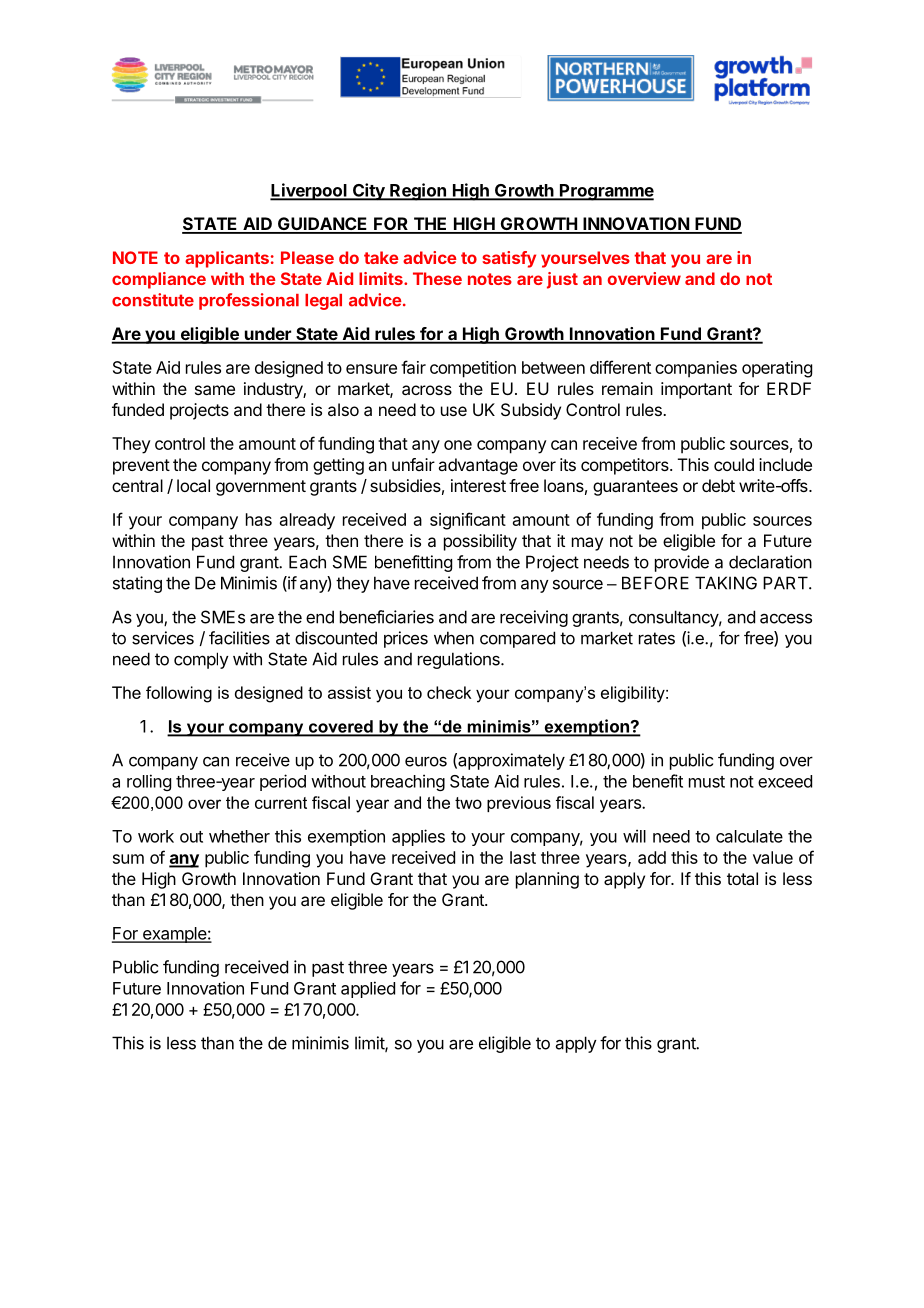  What do you see at coordinates (547, 880) in the image?
I see `planning` at bounding box center [547, 880].
